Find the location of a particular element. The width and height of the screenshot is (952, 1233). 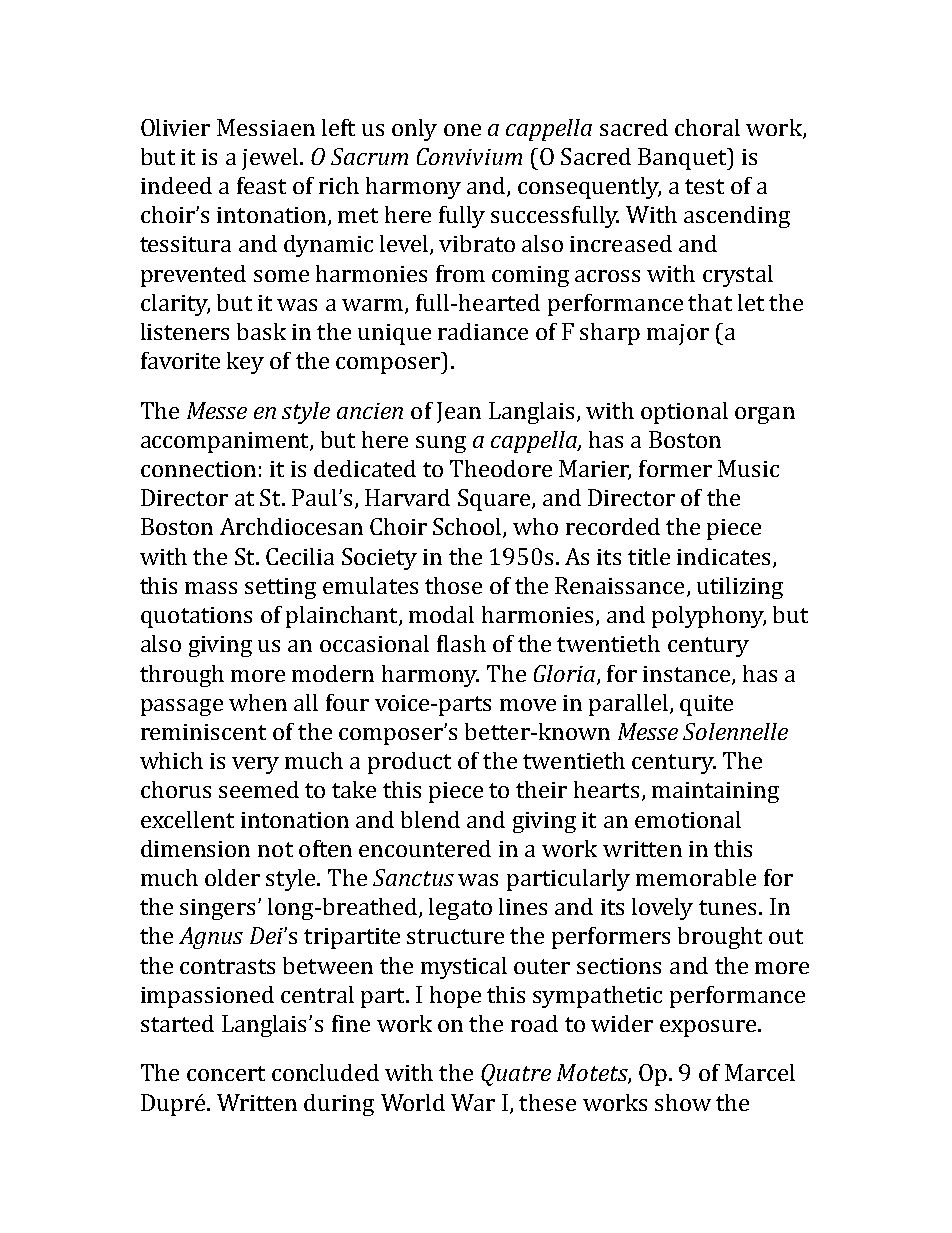

older is located at coordinates (232, 877).
